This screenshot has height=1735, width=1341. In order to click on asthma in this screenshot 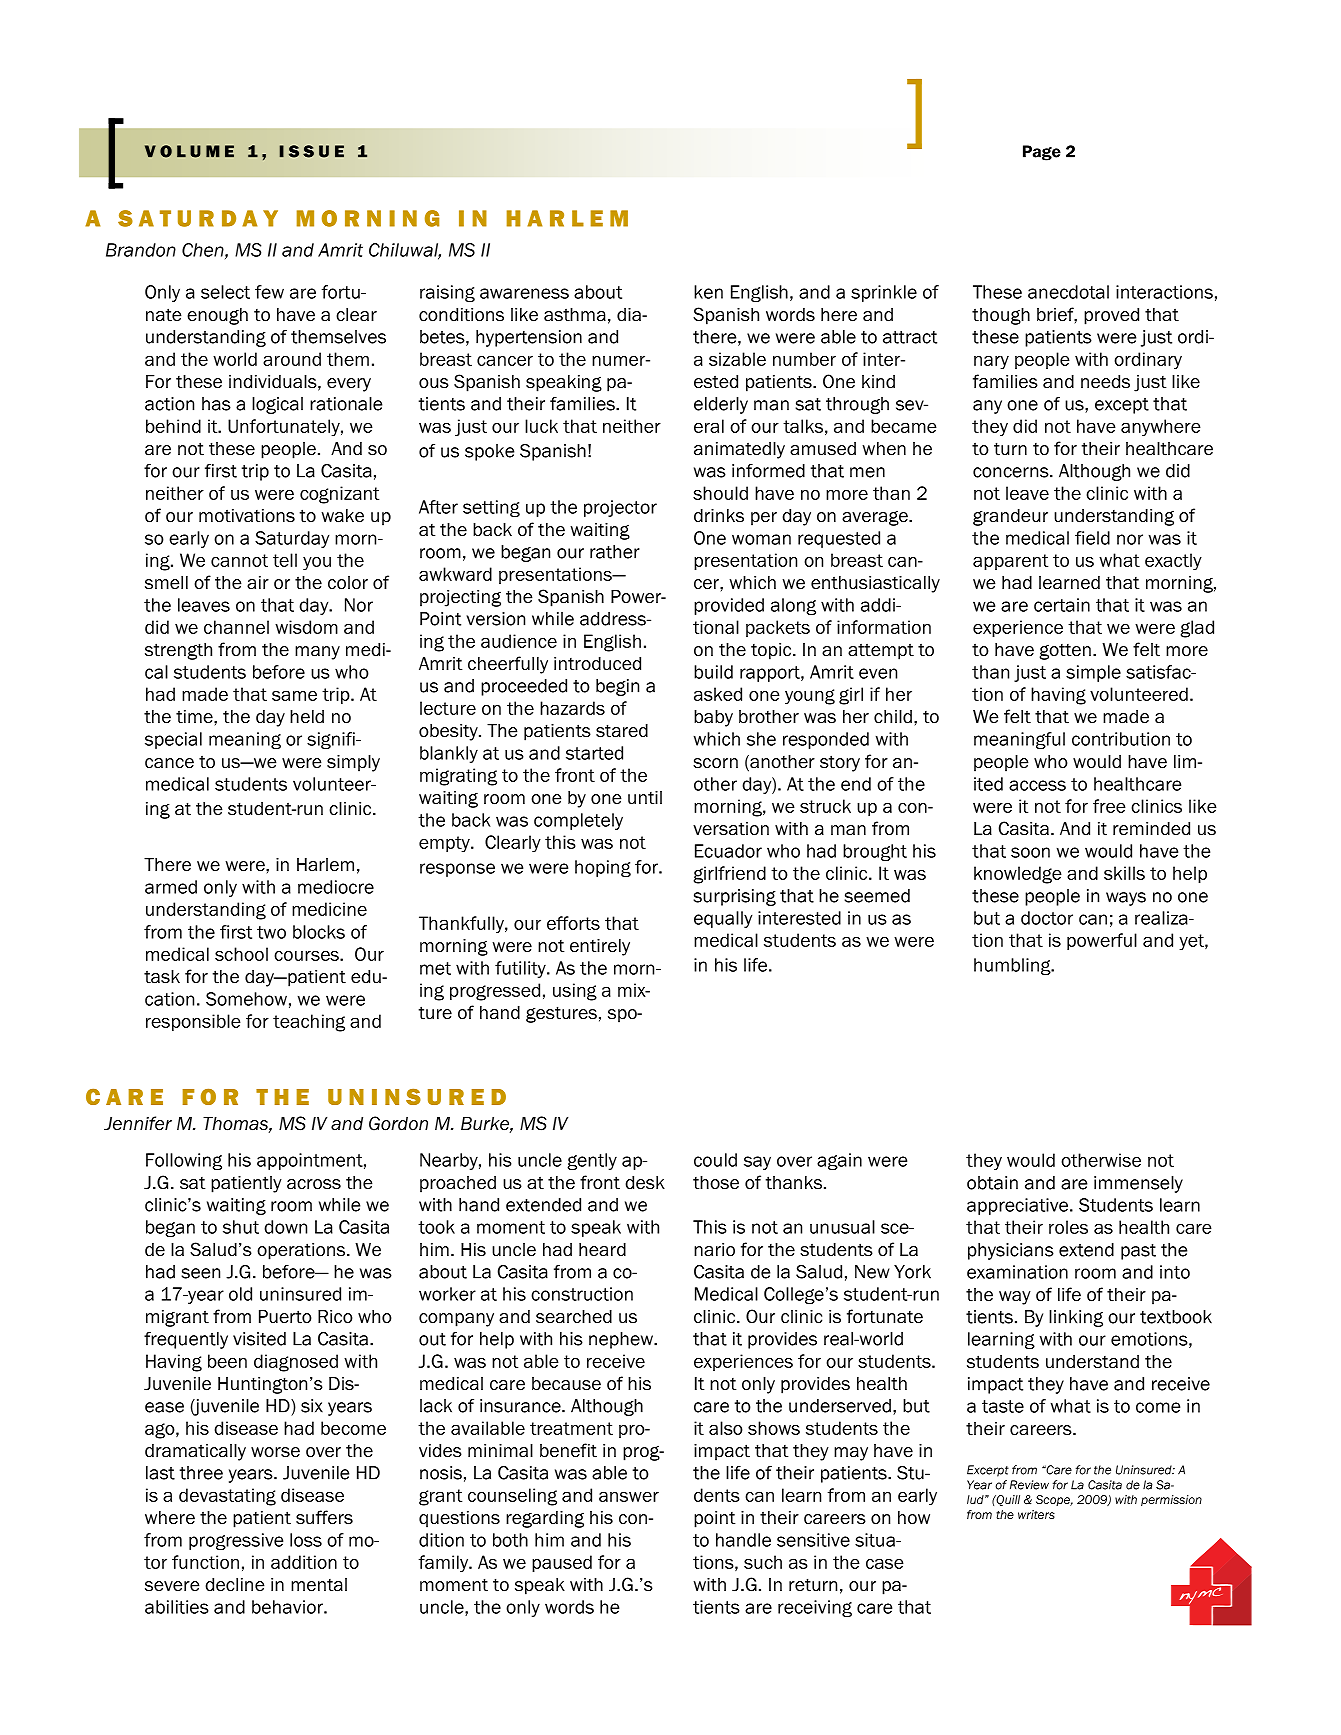, I will do `click(575, 315)`.
